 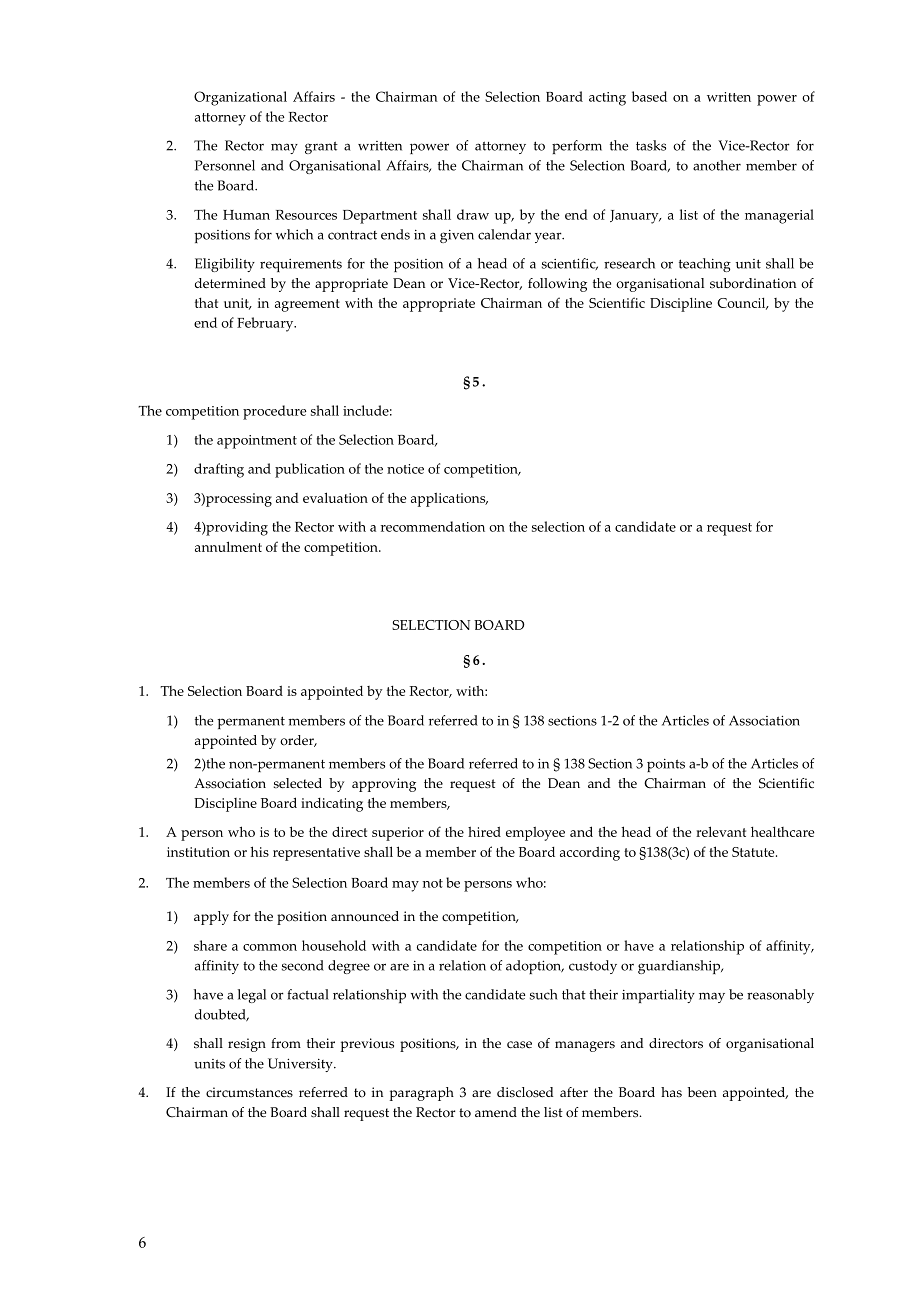 I want to click on circumstances, so click(x=249, y=1092).
